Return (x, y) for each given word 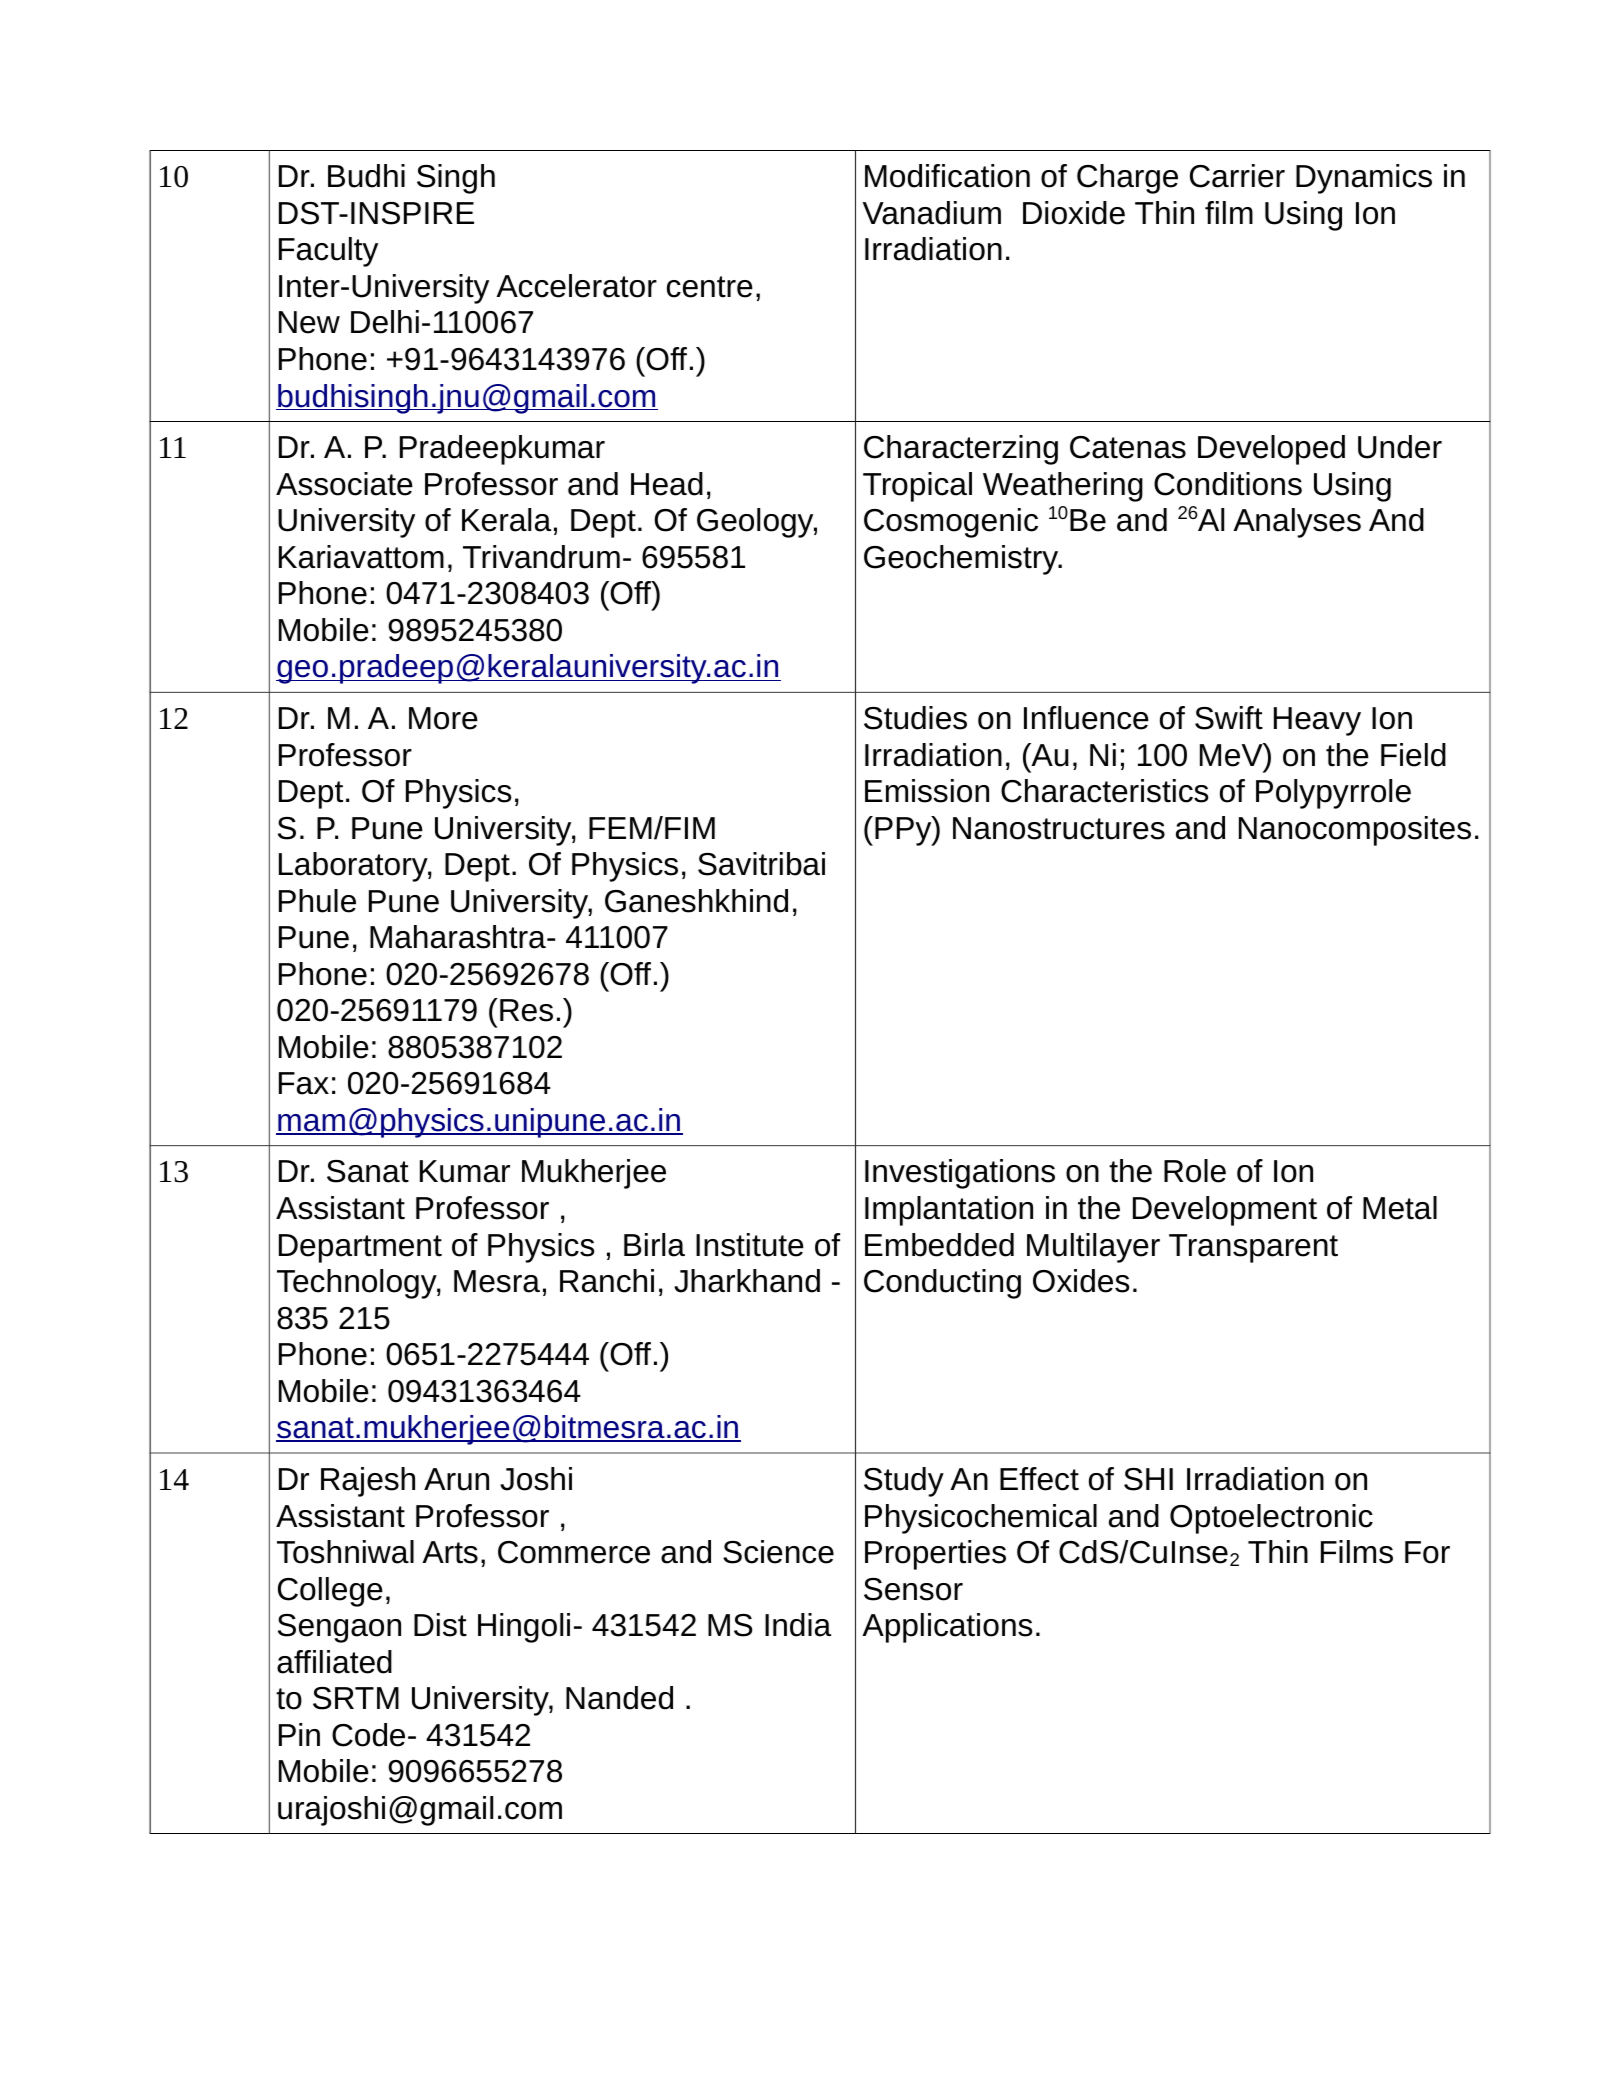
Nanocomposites (1355, 831)
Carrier (1237, 176)
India (798, 1625)
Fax (304, 1083)
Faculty (328, 252)
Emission (927, 791)
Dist (440, 1625)
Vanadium (932, 213)
